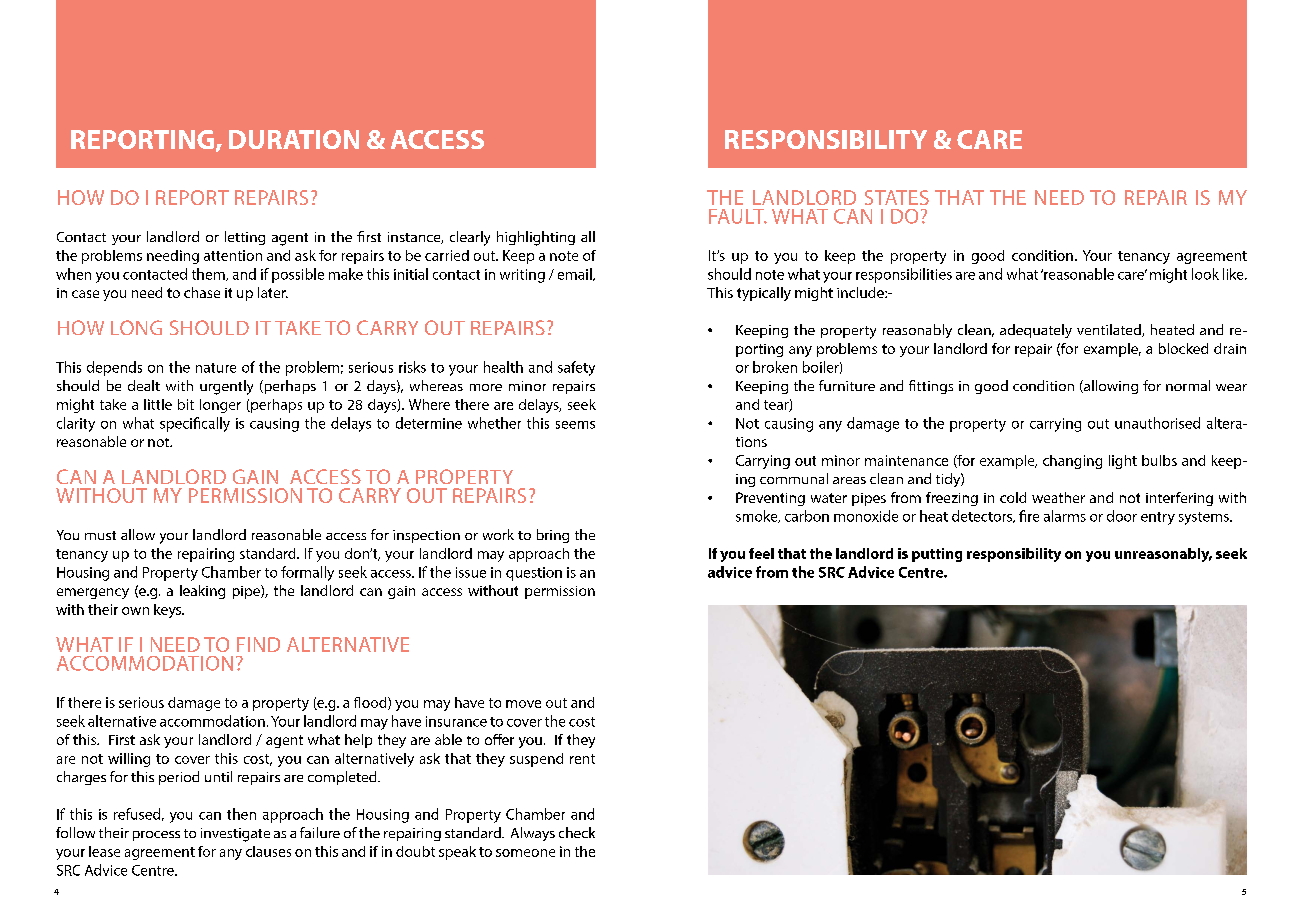 Image resolution: width=1303 pixels, height=924 pixels. I want to click on investigate, so click(235, 835).
